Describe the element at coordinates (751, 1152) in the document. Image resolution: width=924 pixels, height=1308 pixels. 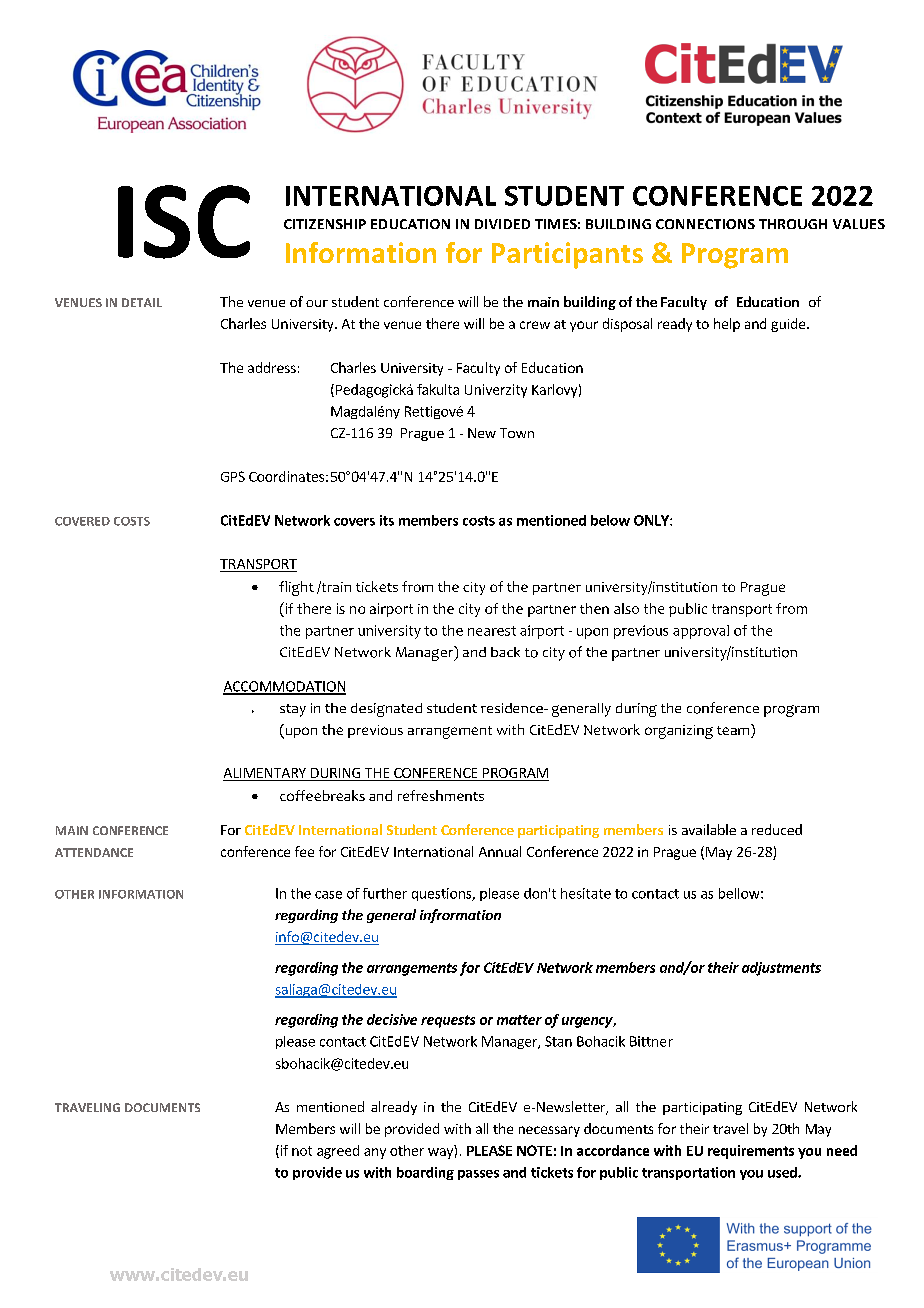
I see `requirements` at that location.
